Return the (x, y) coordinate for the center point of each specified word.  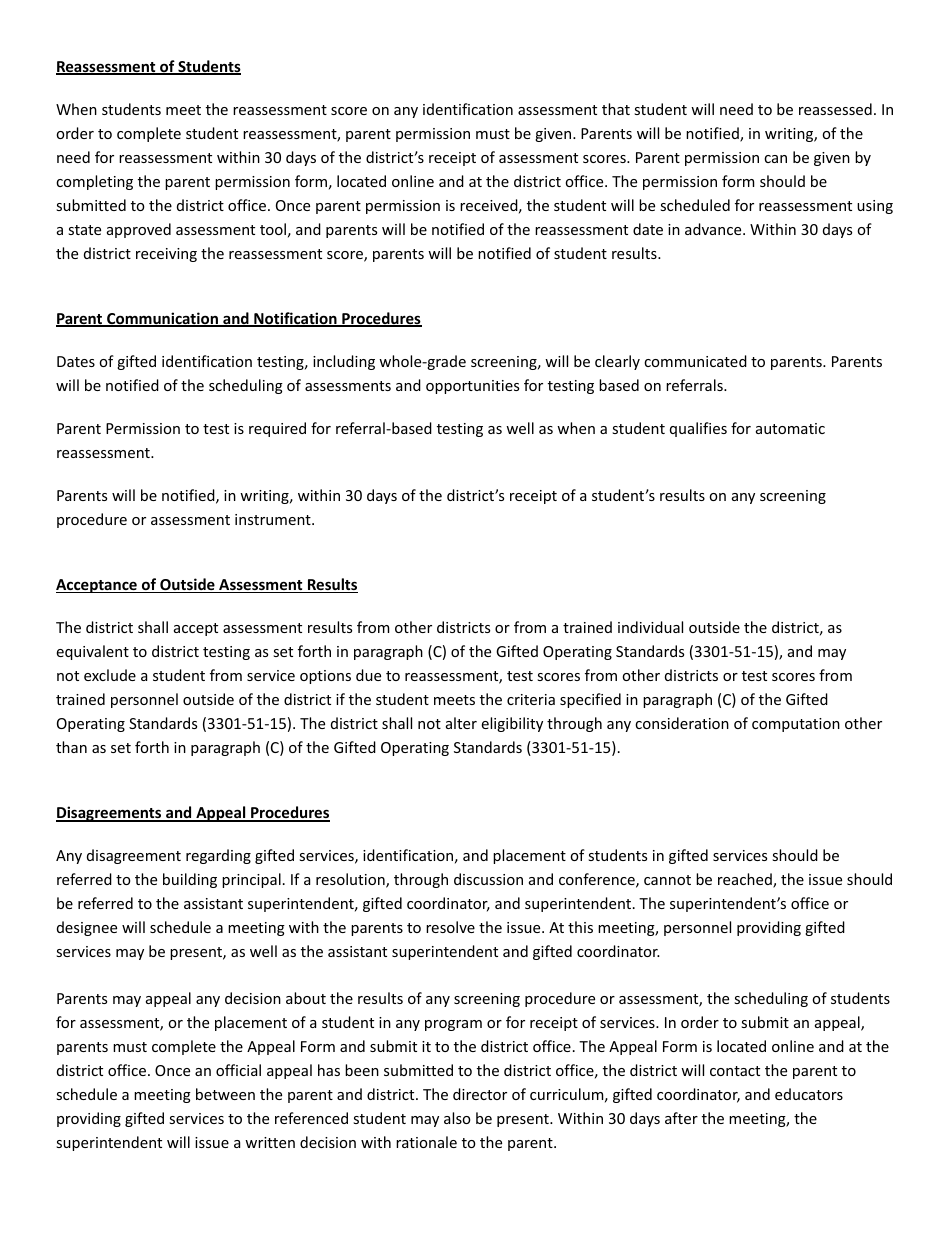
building (190, 880)
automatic (790, 428)
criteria (531, 699)
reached (746, 880)
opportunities (472, 387)
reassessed (835, 109)
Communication (162, 319)
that (616, 109)
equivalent (92, 652)
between (225, 1094)
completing (94, 182)
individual (650, 627)
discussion (488, 879)
